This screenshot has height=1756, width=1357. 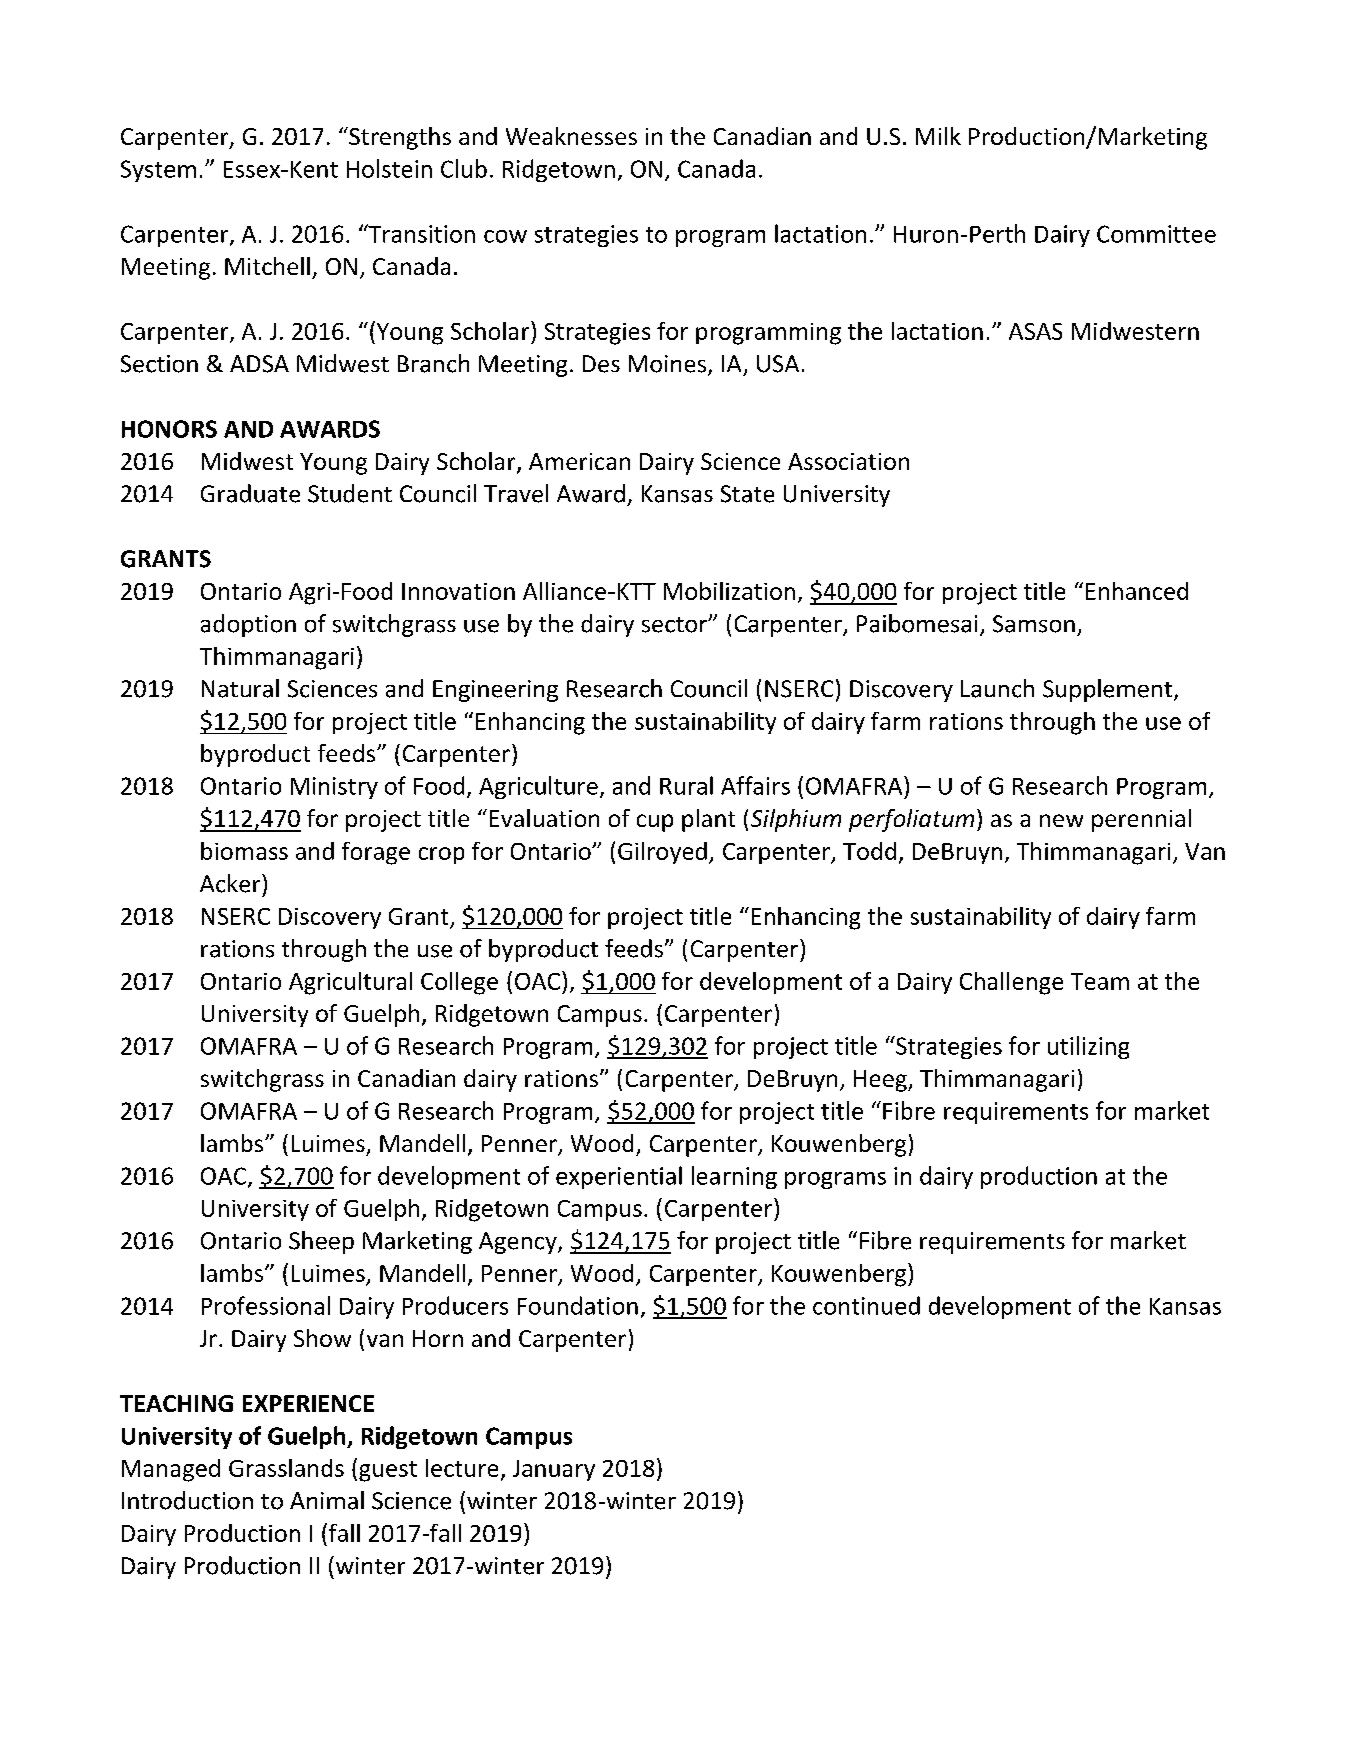 What do you see at coordinates (938, 136) in the screenshot?
I see `Milk` at bounding box center [938, 136].
